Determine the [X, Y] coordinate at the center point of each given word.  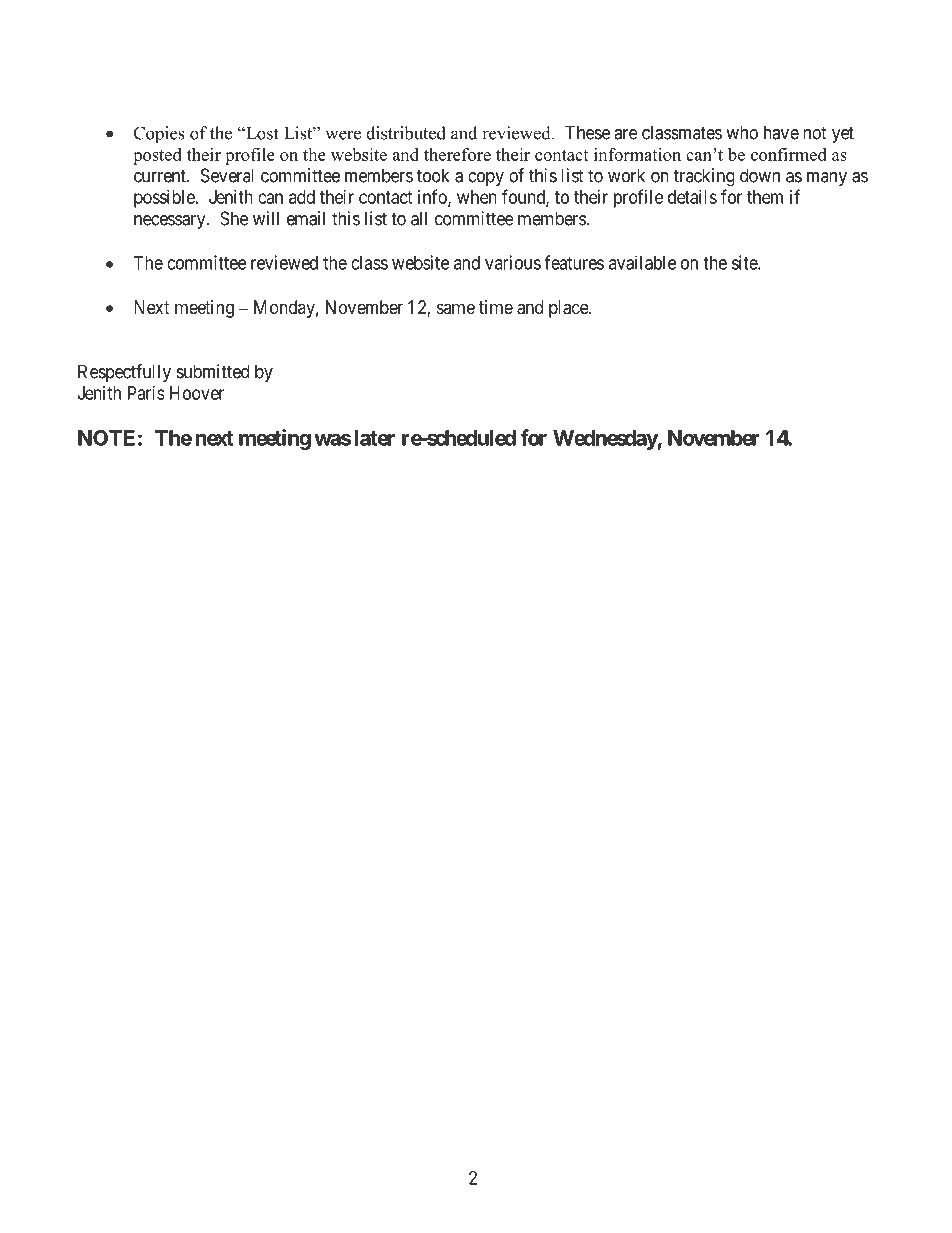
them [765, 197]
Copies [159, 134]
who [742, 132]
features [574, 262]
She [234, 218]
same [456, 308]
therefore [457, 154]
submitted [213, 371]
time [496, 307]
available [642, 262]
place [569, 309]
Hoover [197, 393]
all [419, 218]
